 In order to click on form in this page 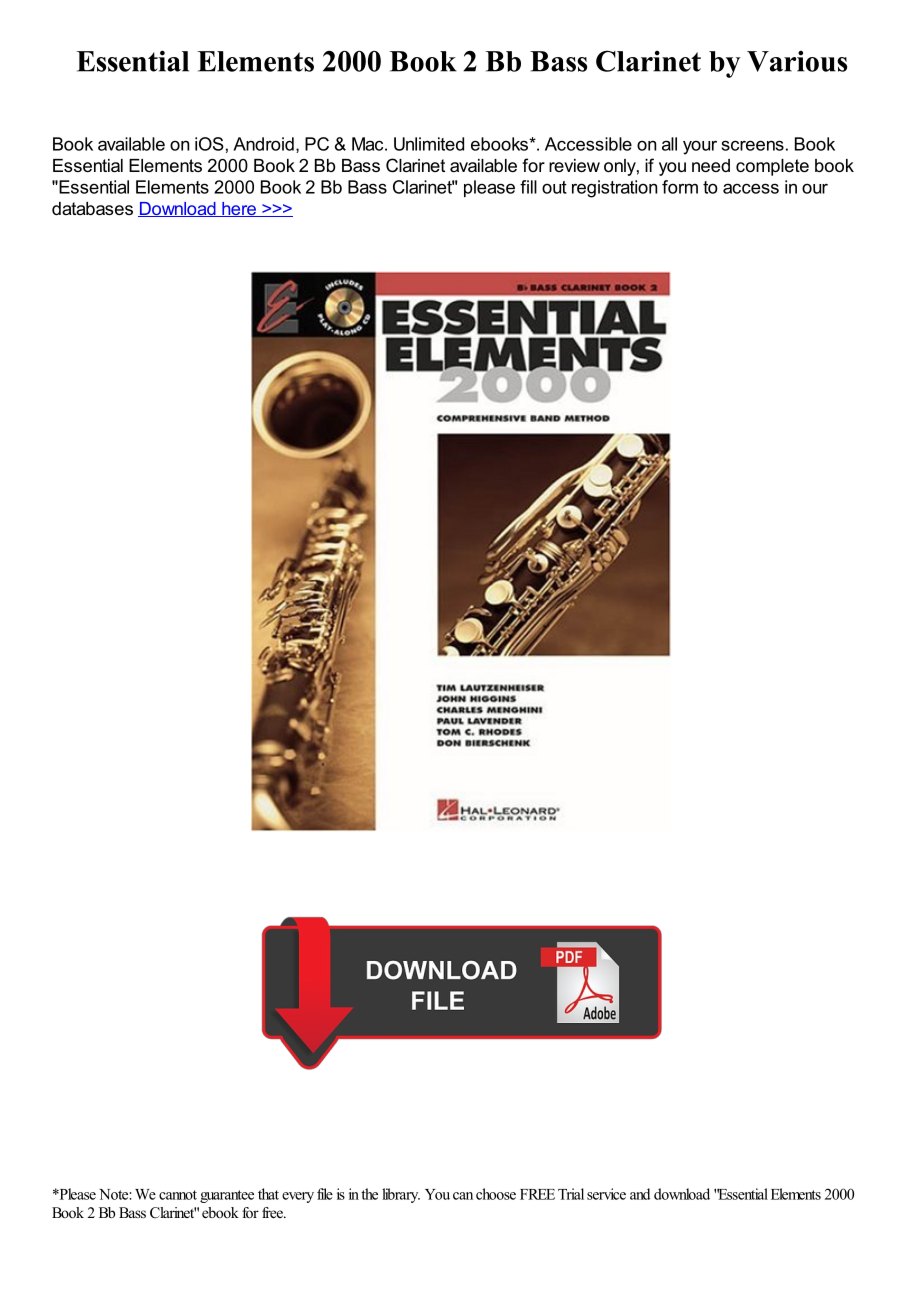, I will do `click(680, 187)`.
